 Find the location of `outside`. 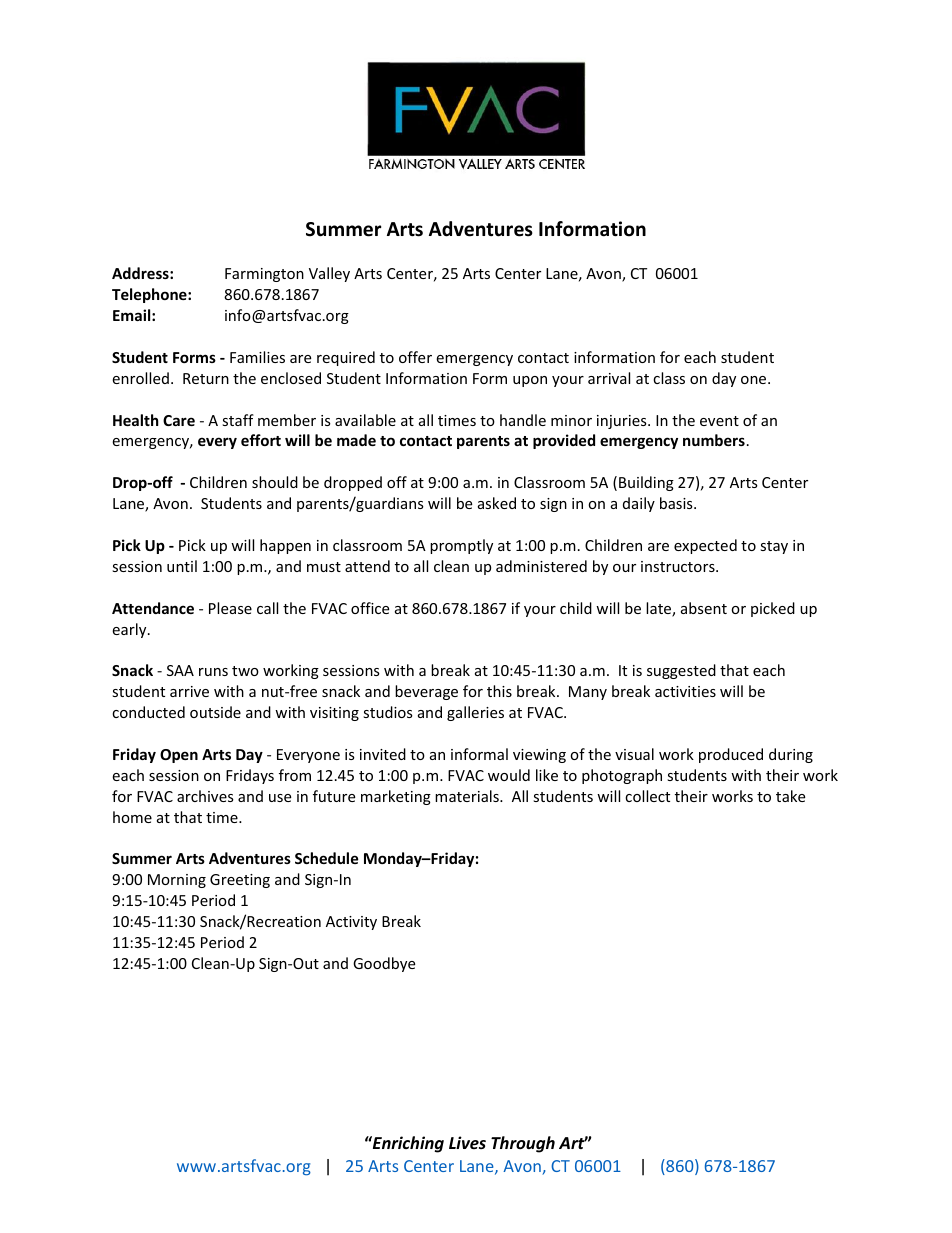

outside is located at coordinates (215, 712).
